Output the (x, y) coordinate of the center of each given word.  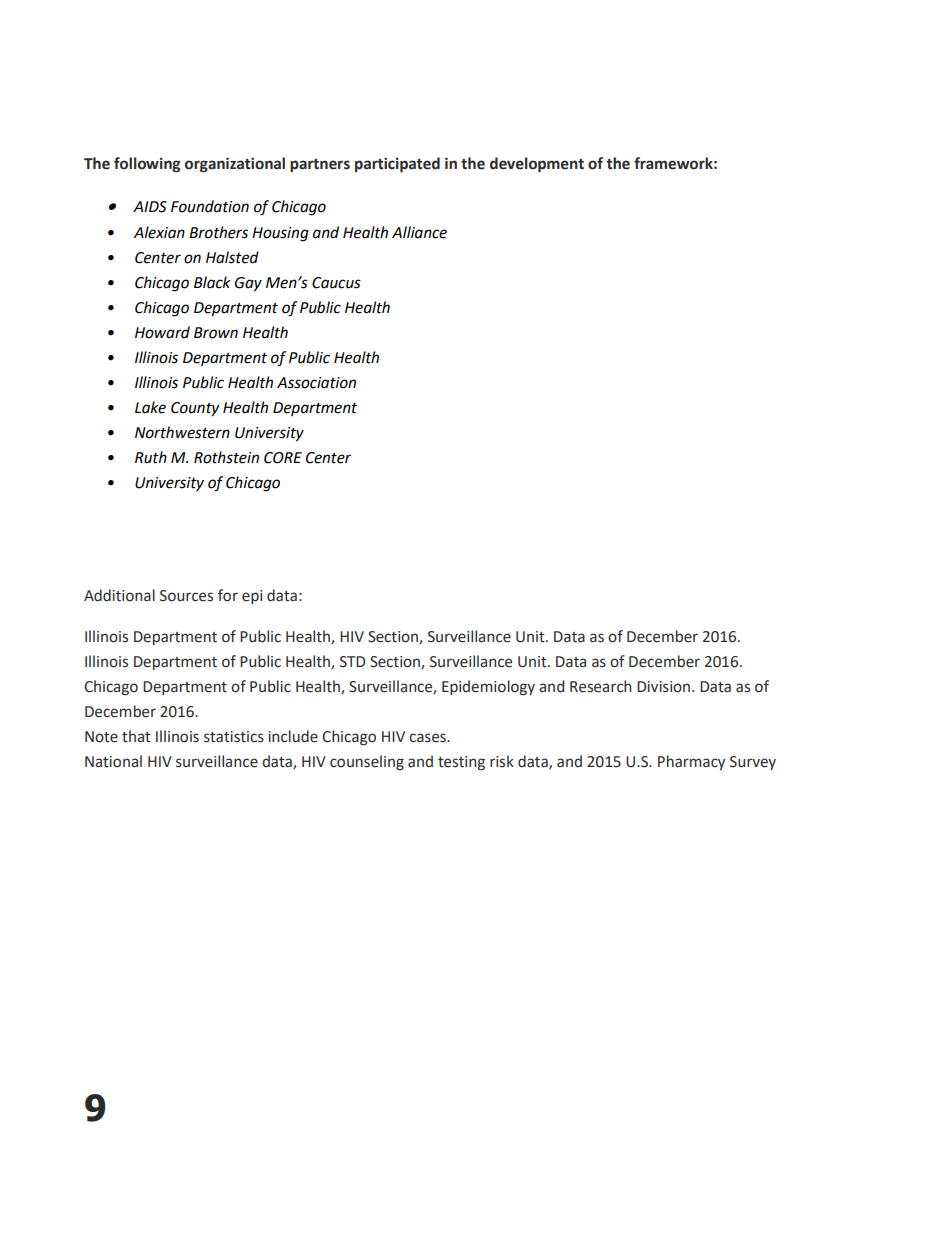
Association (316, 383)
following (147, 164)
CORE (283, 458)
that (136, 736)
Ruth (151, 457)
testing (461, 763)
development (537, 165)
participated (397, 165)
